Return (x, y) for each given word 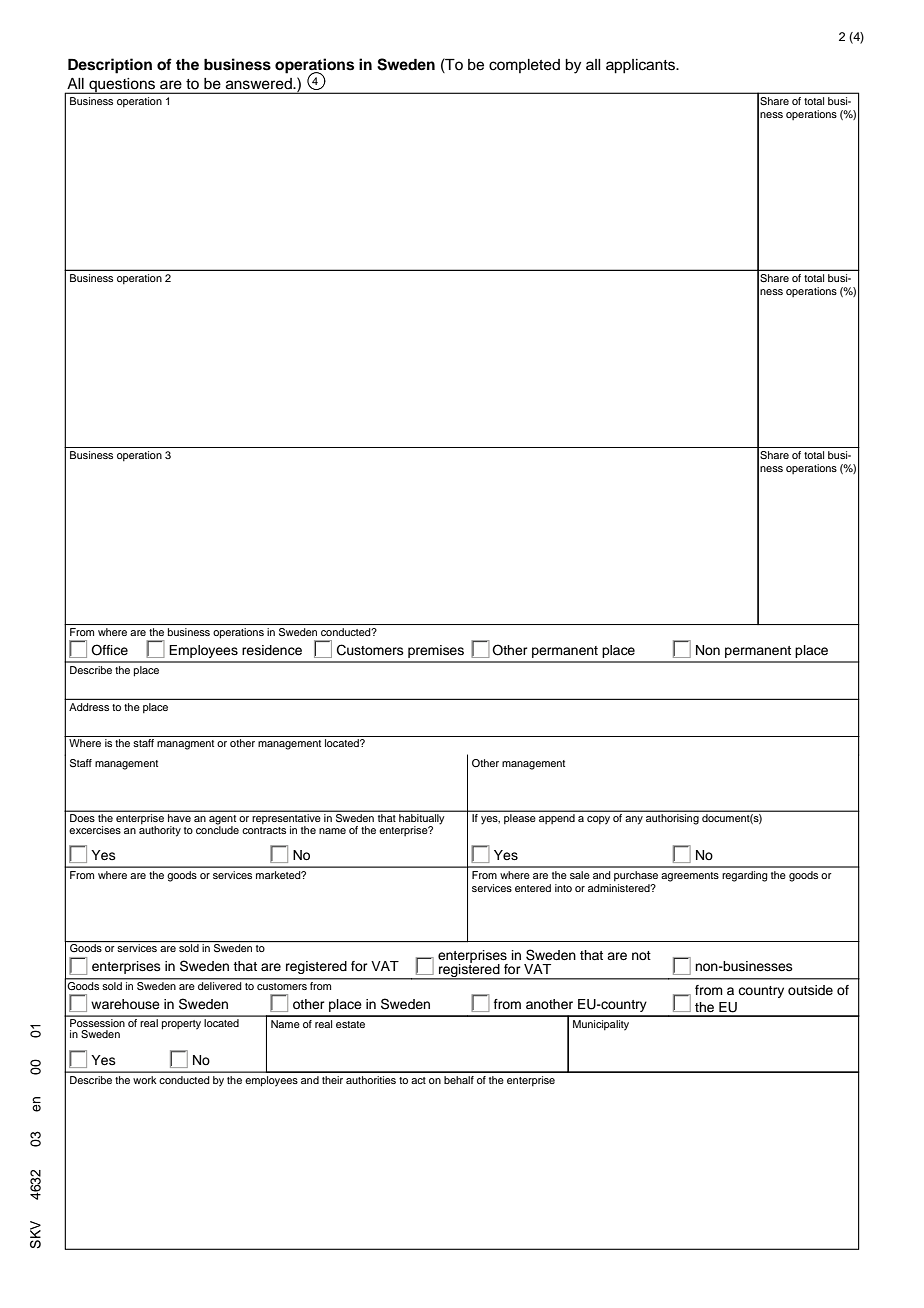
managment (185, 745)
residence (272, 650)
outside (810, 990)
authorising (672, 819)
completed (524, 66)
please (519, 819)
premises (436, 651)
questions (122, 86)
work (145, 1080)
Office (109, 650)
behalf (459, 1080)
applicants (641, 66)
